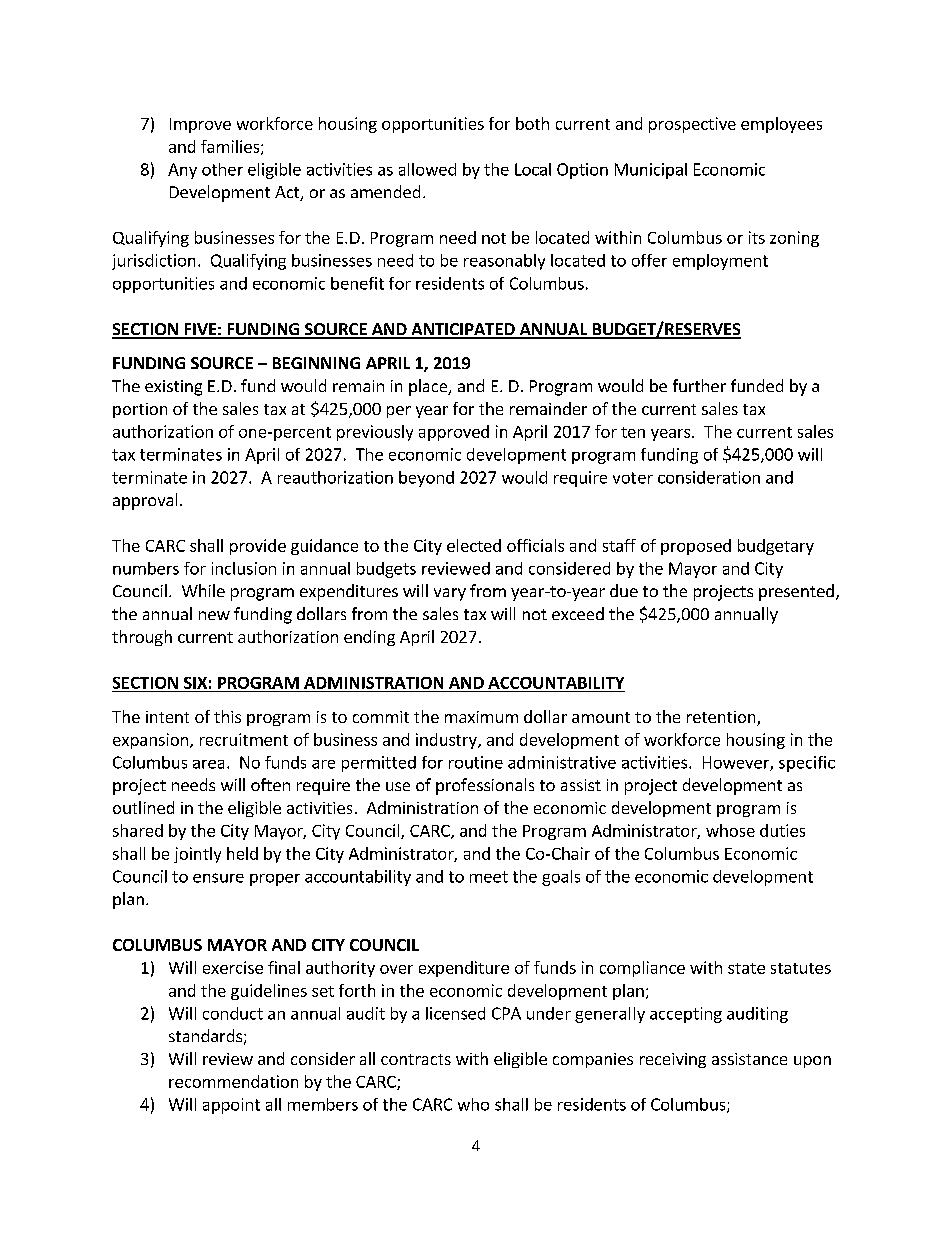  Describe the element at coordinates (427, 169) in the image. I see `allowed` at that location.
